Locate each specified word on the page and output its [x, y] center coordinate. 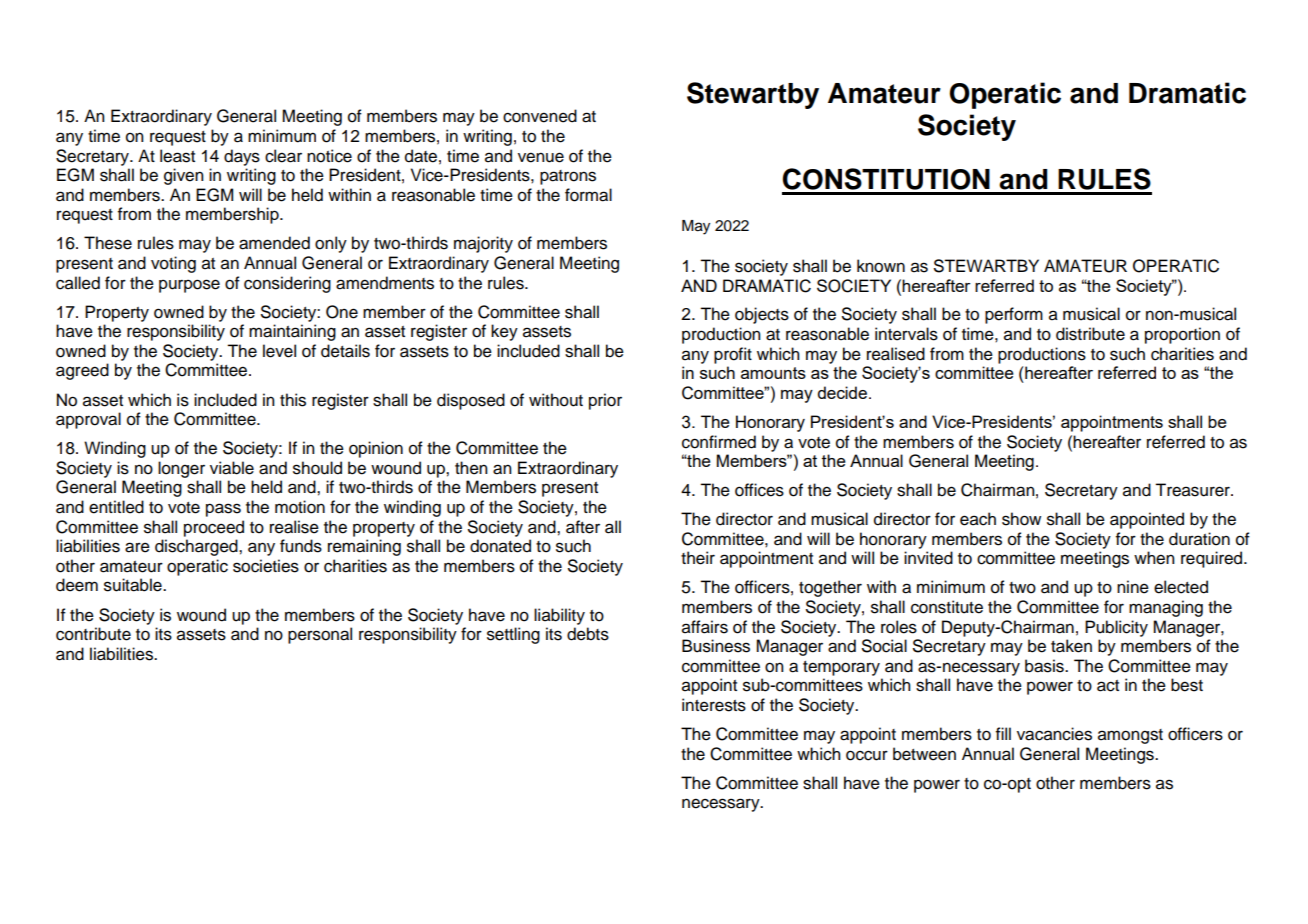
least [177, 156]
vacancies [1054, 734]
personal [320, 635]
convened [540, 116]
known [881, 266]
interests [714, 705]
